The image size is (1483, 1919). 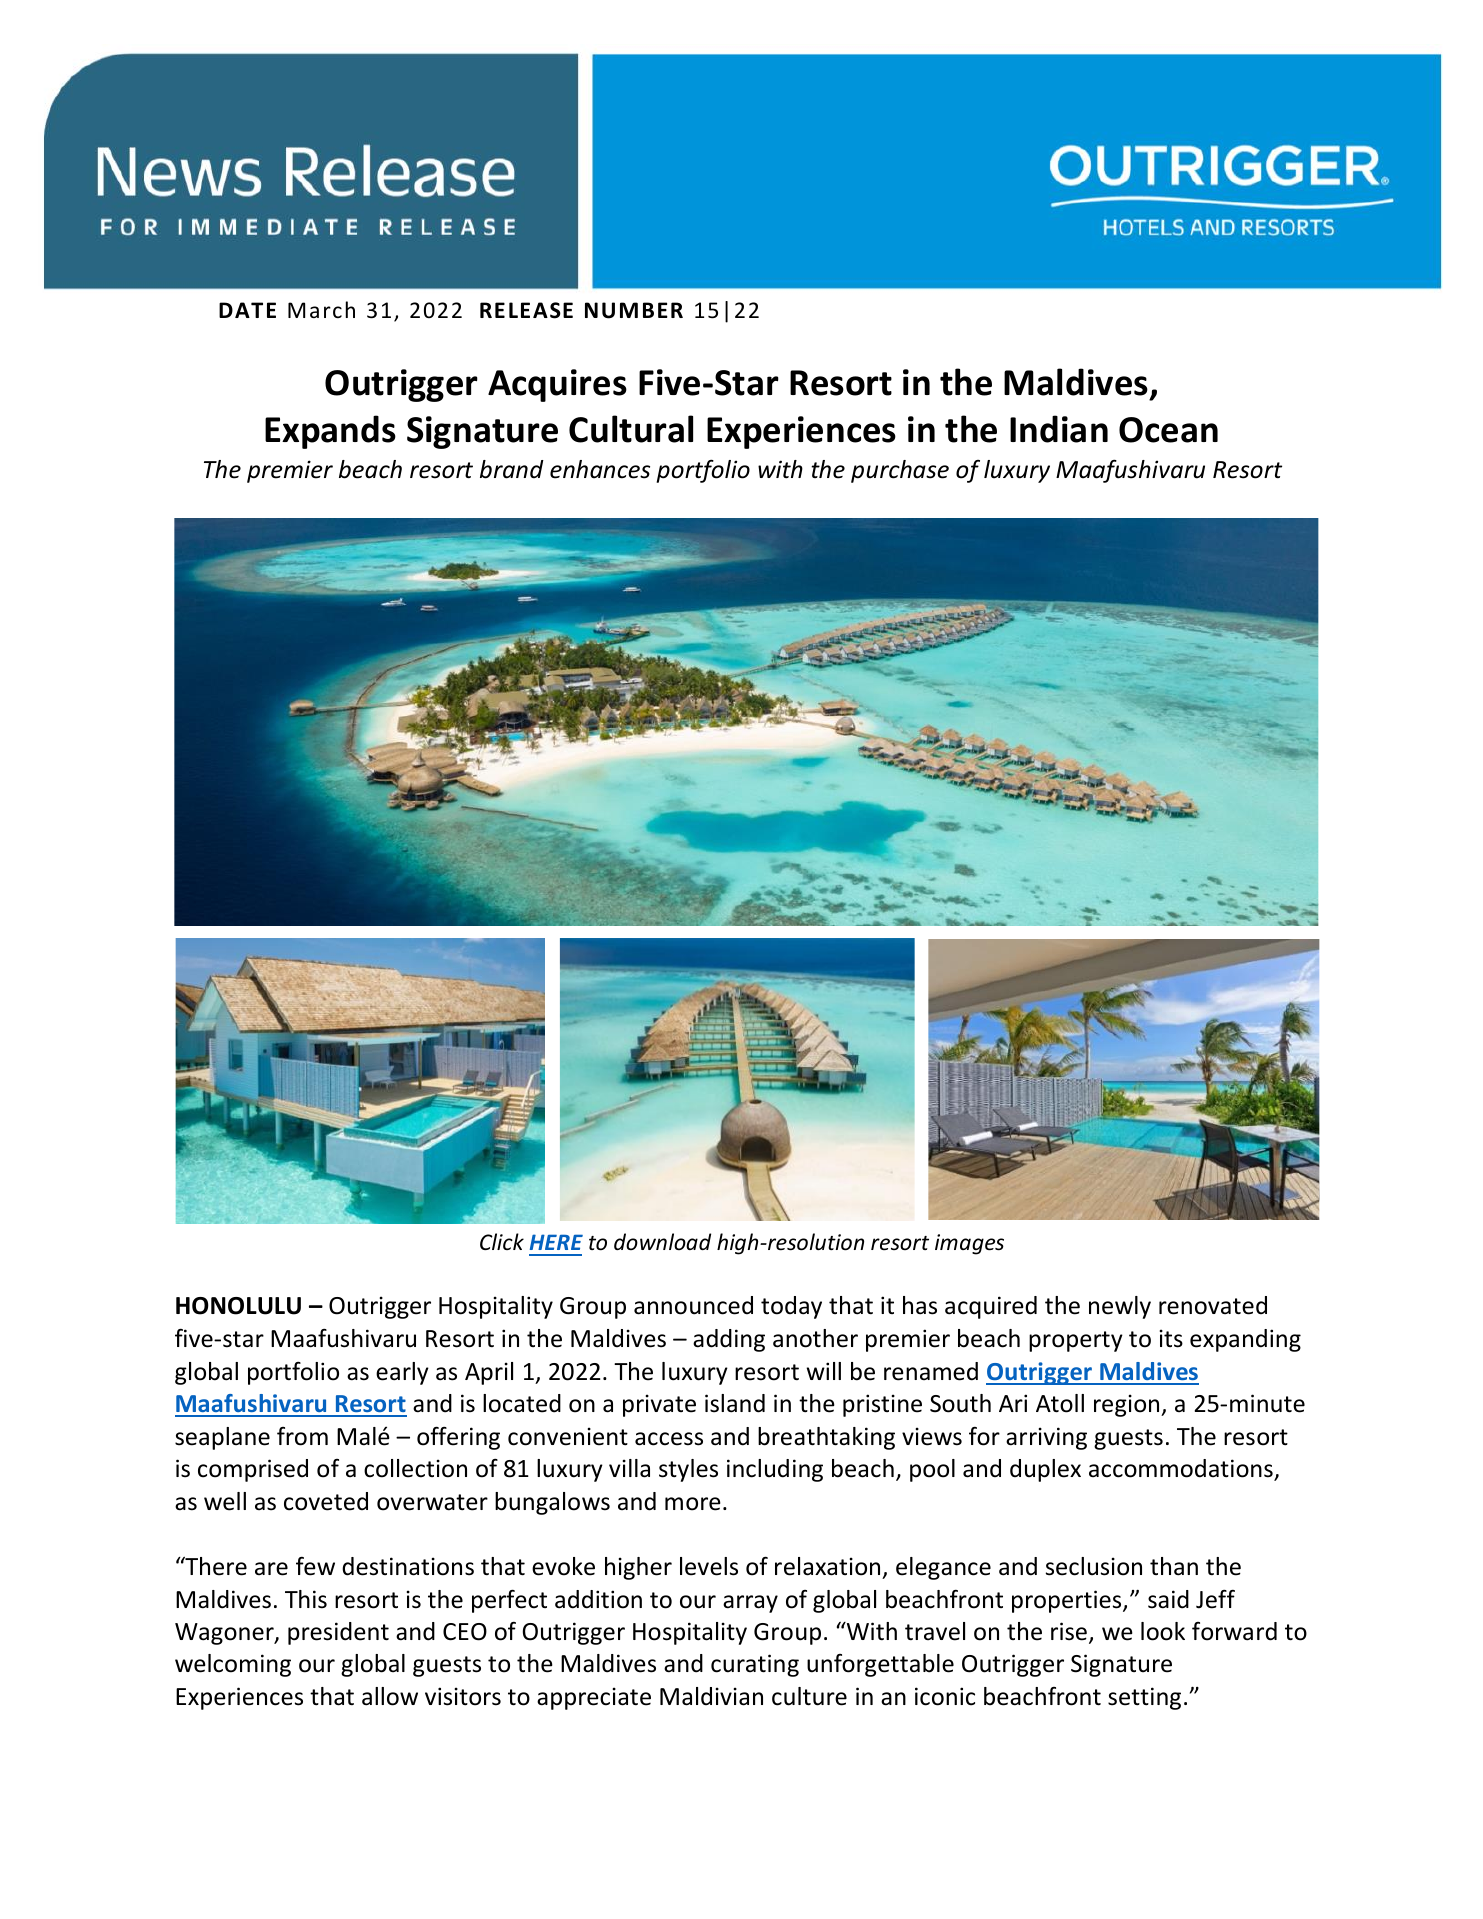 I want to click on NUMBER, so click(x=634, y=310).
